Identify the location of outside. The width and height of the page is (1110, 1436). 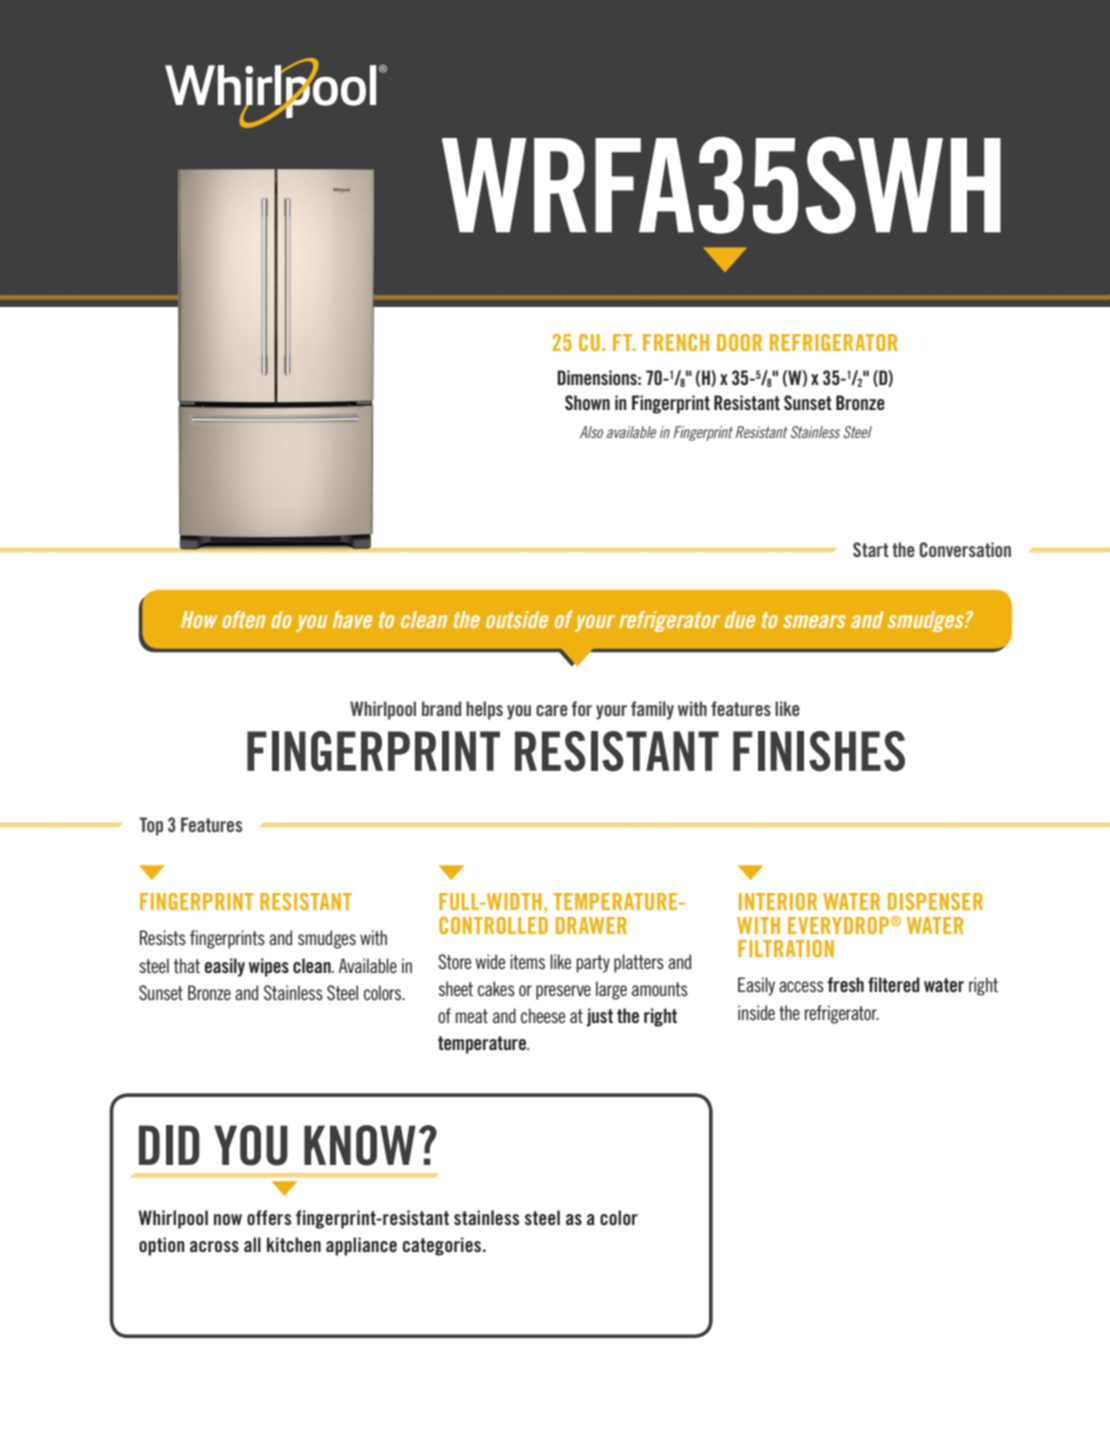
(517, 619).
